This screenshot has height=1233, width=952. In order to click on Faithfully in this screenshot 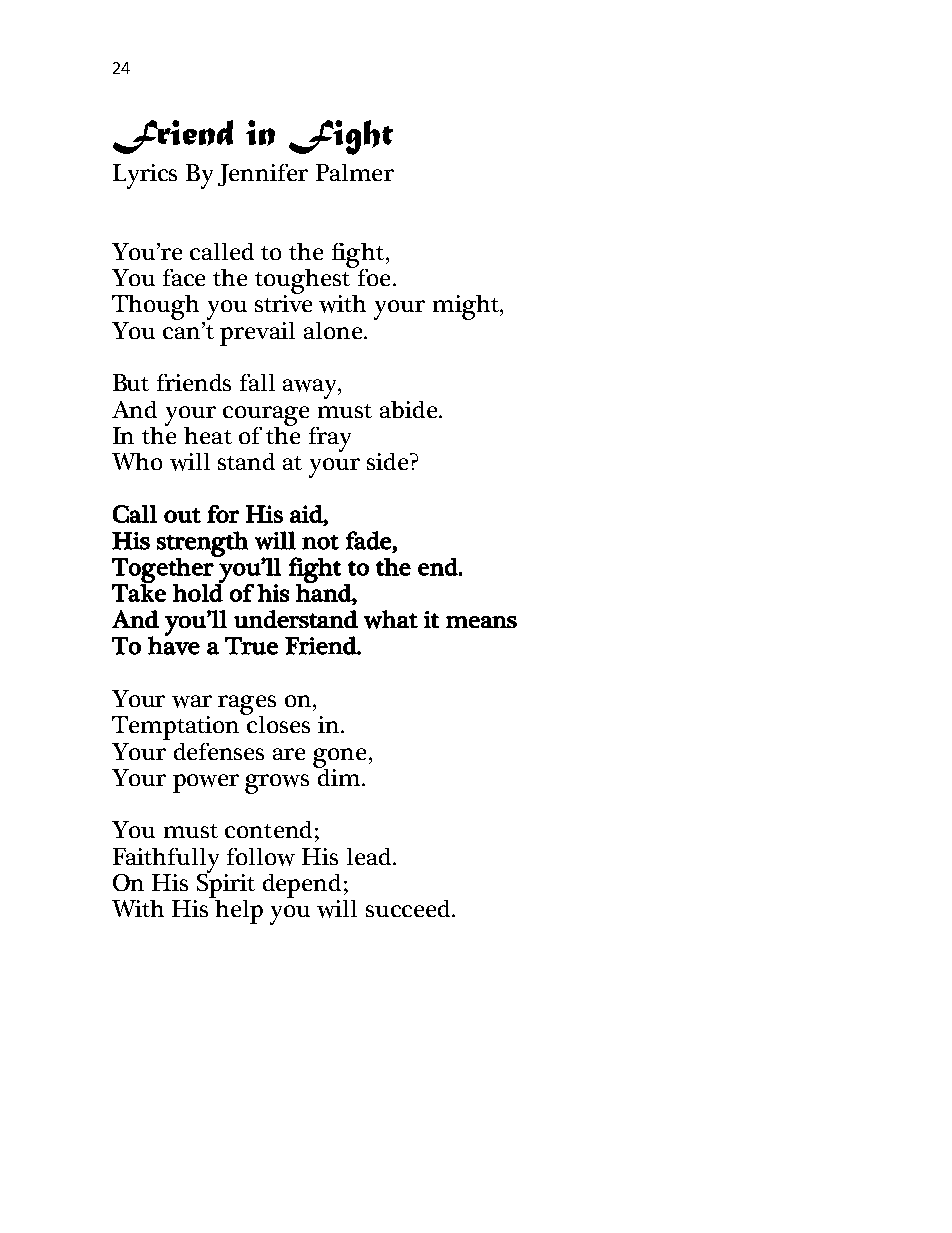, I will do `click(166, 861)`.
